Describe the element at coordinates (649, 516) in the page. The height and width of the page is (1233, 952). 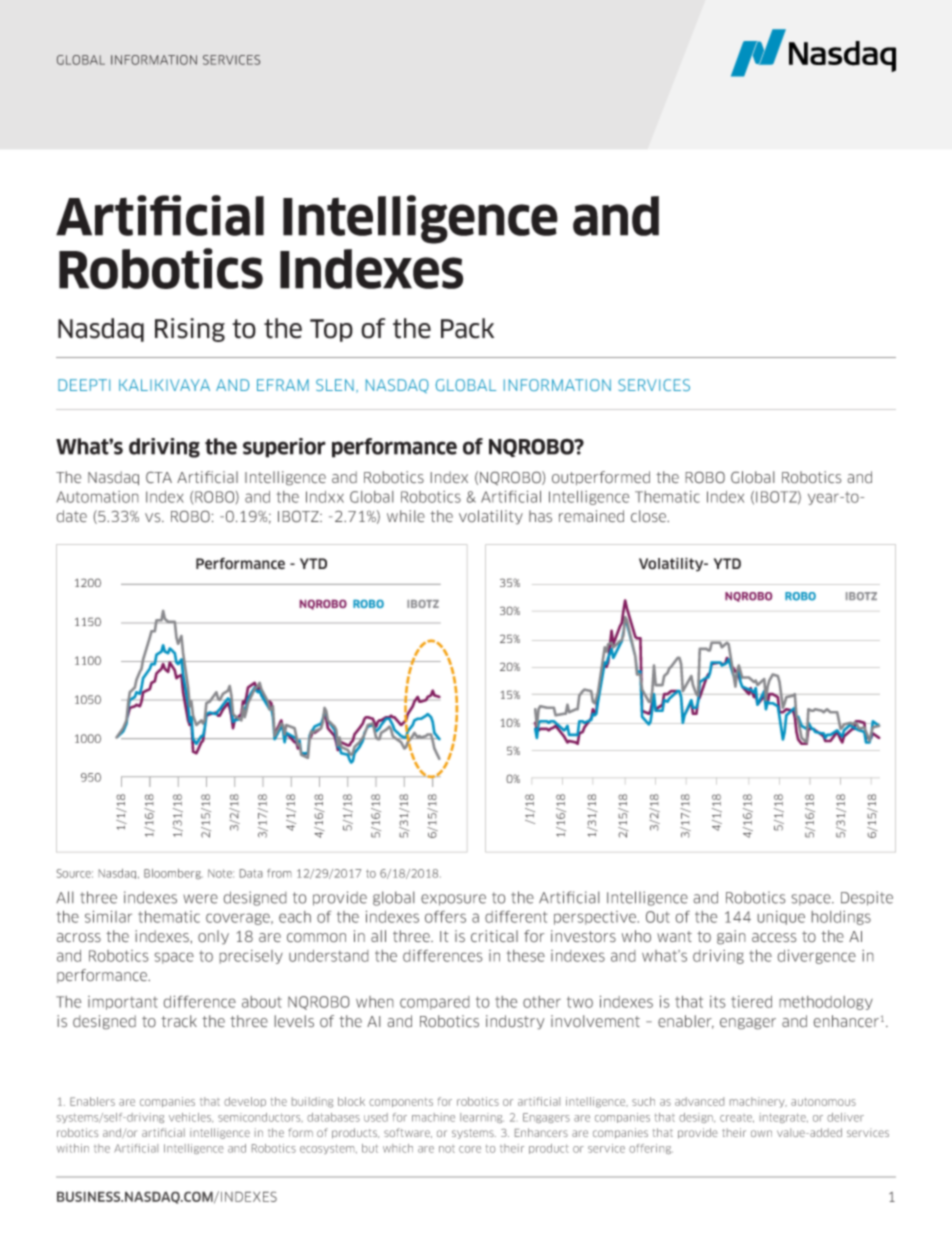
I see `close` at that location.
